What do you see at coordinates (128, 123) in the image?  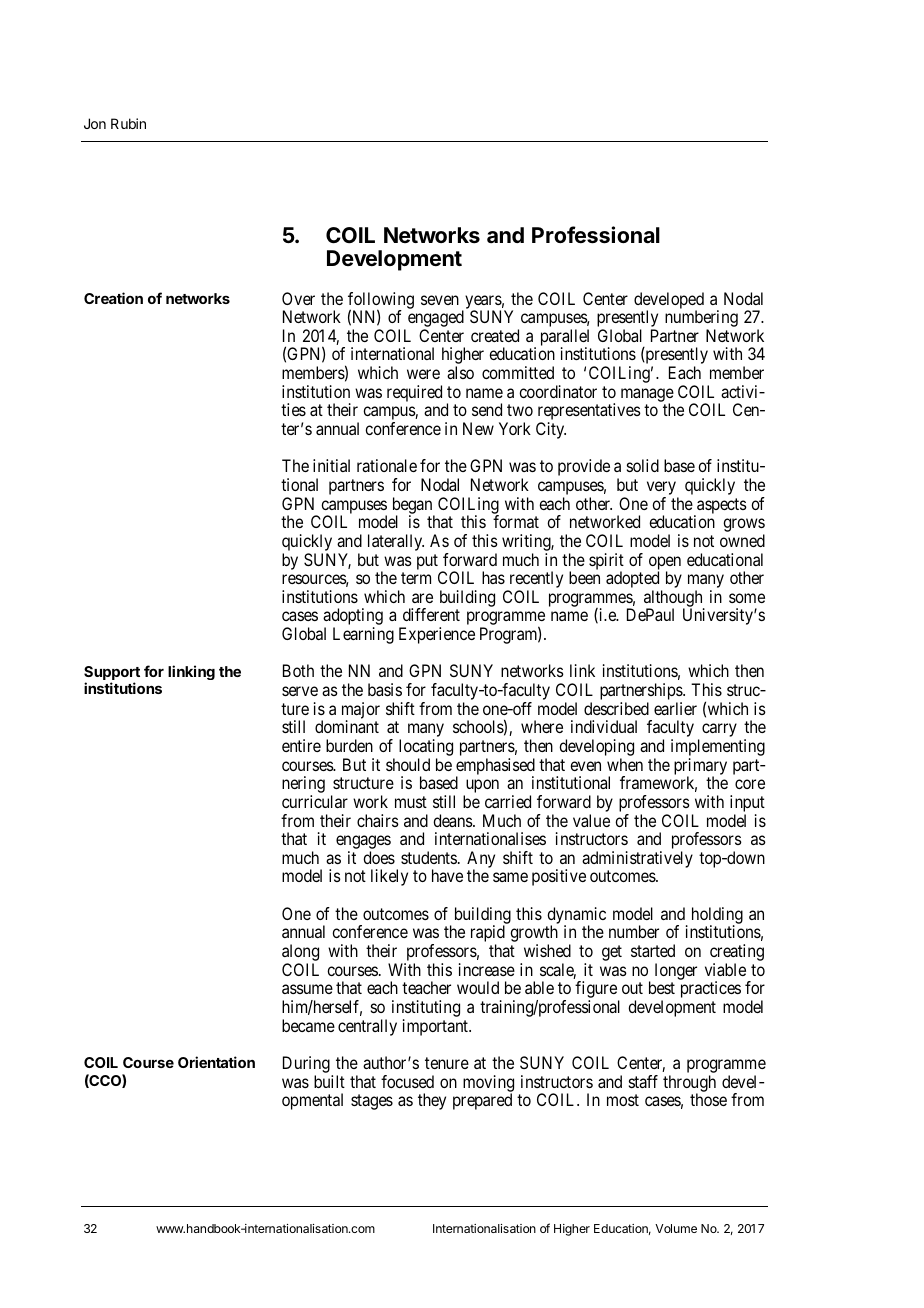 I see `Rubin` at bounding box center [128, 123].
